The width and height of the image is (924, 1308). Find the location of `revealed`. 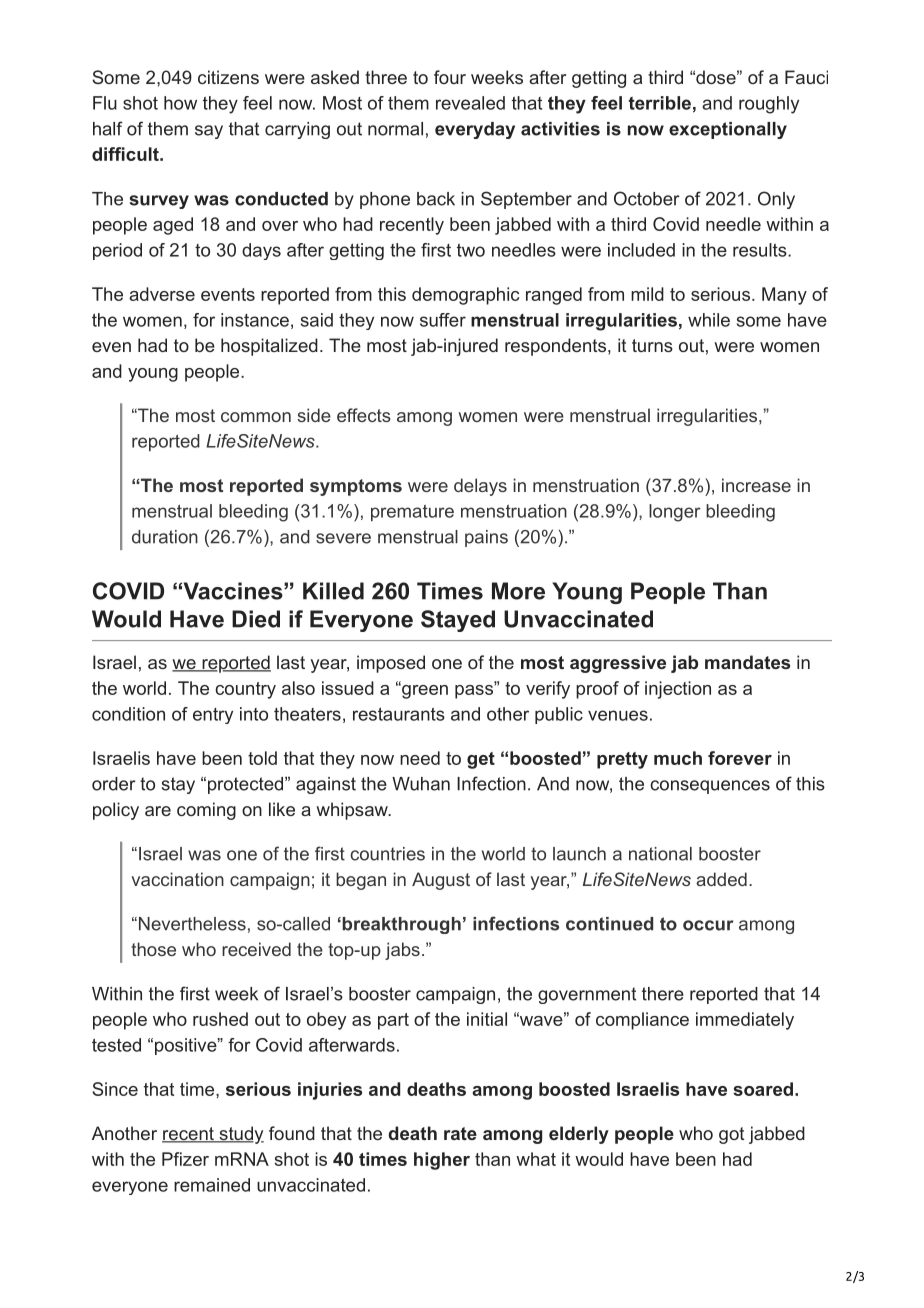

revealed is located at coordinates (470, 103).
